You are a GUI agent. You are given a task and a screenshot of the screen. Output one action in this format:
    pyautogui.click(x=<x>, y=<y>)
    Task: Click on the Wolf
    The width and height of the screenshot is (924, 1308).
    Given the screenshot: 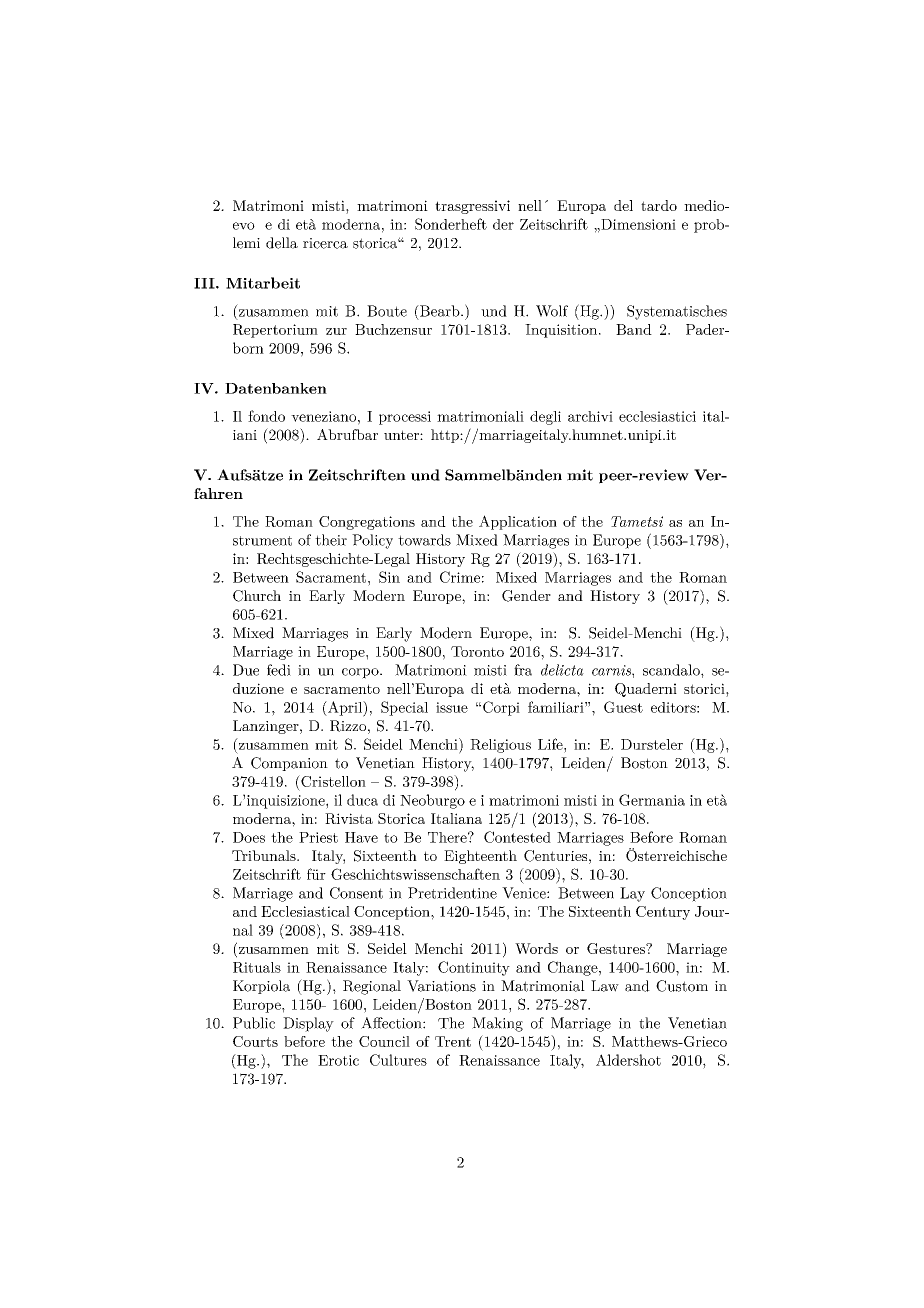 What is the action you would take?
    pyautogui.click(x=552, y=311)
